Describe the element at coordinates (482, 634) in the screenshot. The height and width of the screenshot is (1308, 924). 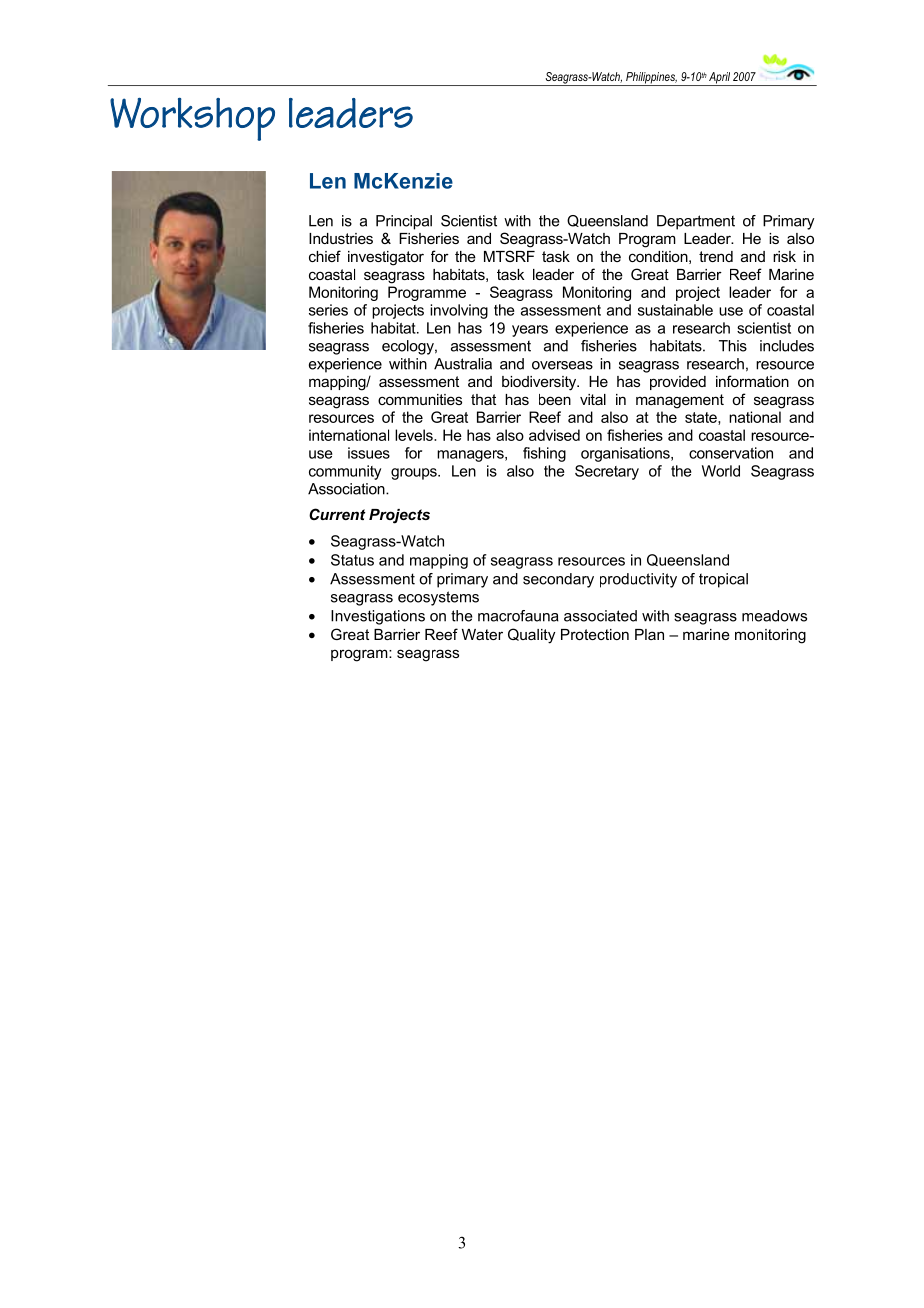
I see `Water` at that location.
